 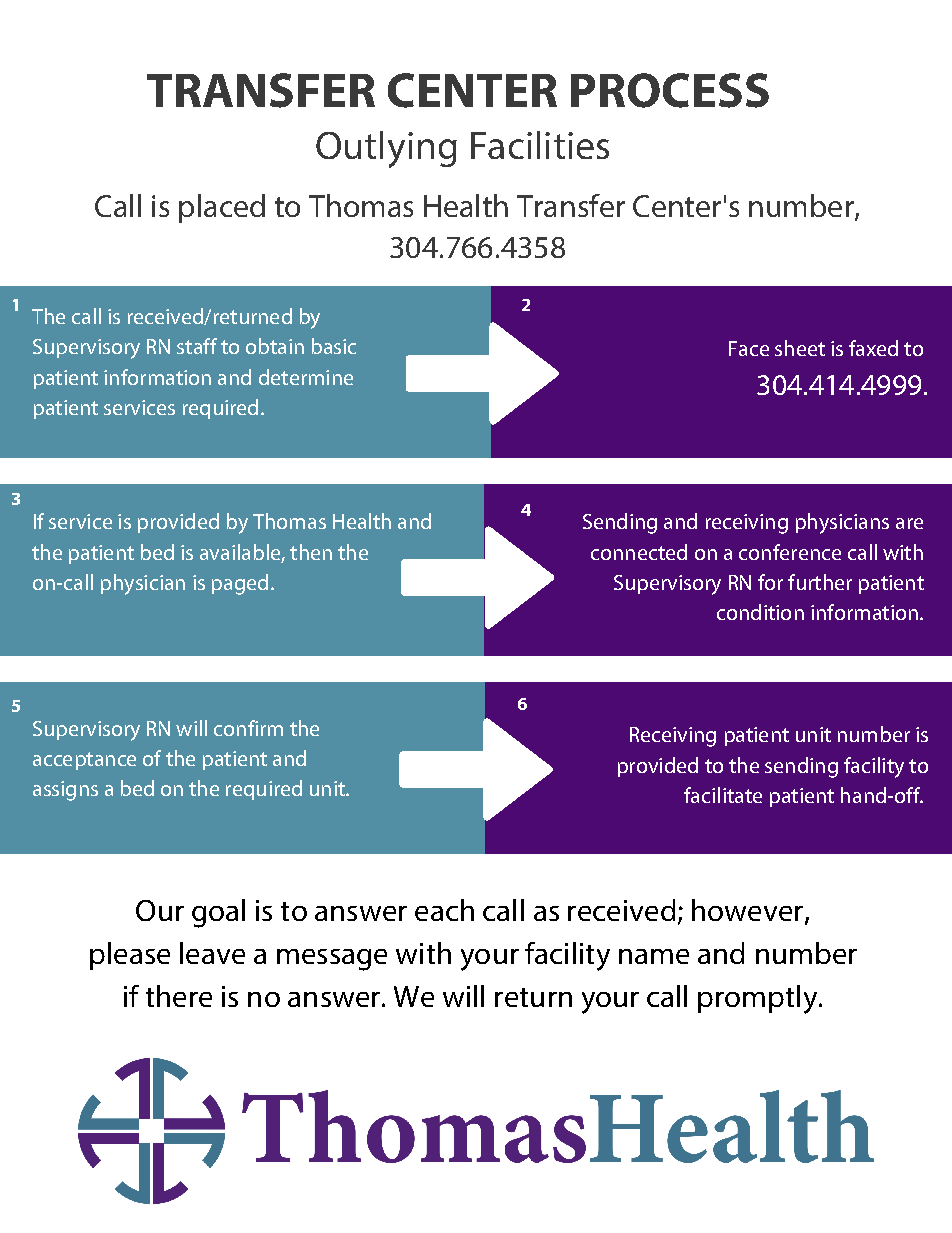 What do you see at coordinates (179, 996) in the document?
I see `there` at bounding box center [179, 996].
